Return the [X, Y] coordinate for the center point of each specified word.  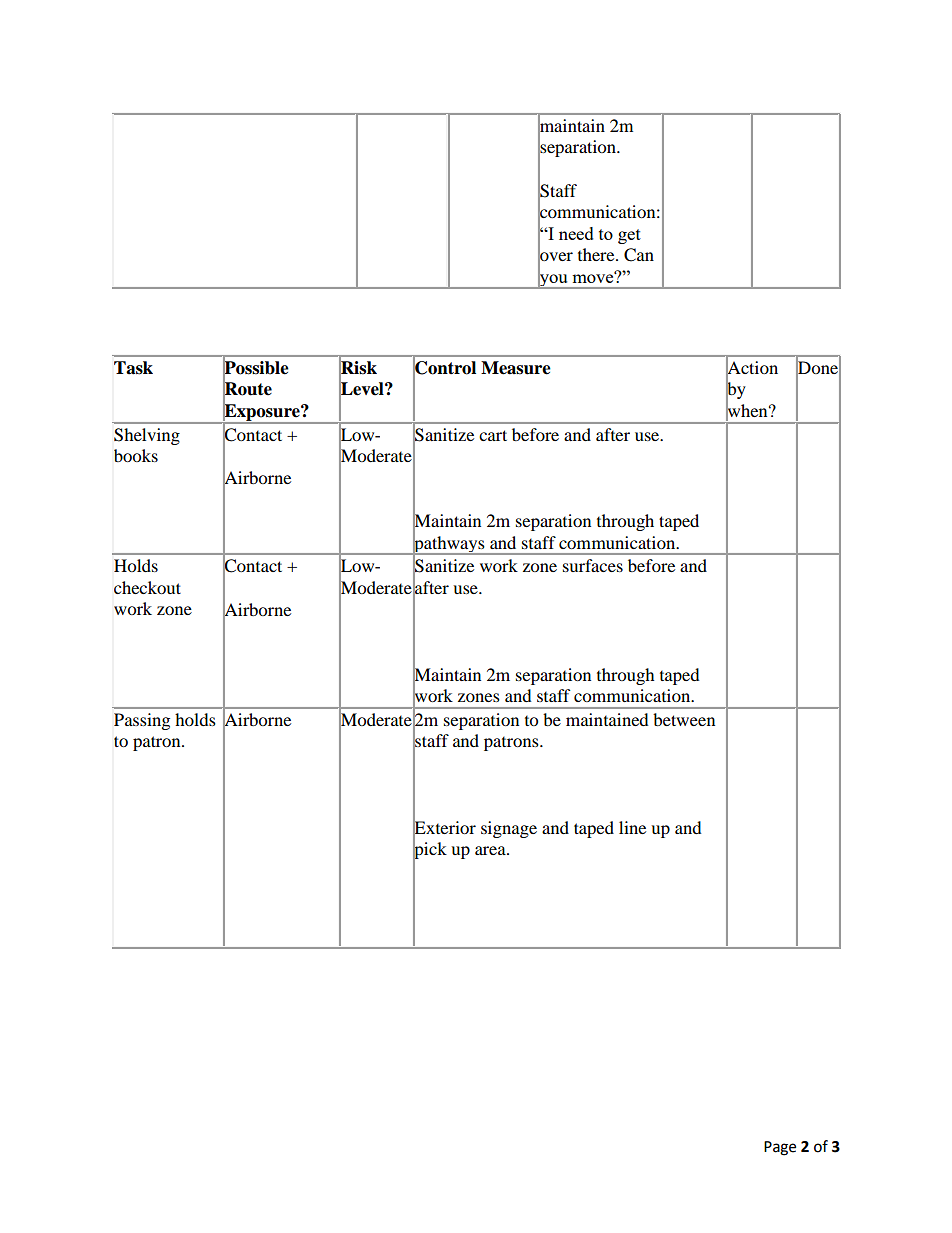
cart [493, 435]
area [491, 850]
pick [430, 851]
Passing [142, 721]
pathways [449, 544]
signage [509, 829]
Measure [516, 368]
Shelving [147, 436]
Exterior [444, 828]
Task [133, 368]
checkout [147, 587]
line [632, 827]
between [684, 719]
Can [639, 255]
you [553, 280]
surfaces [593, 565]
